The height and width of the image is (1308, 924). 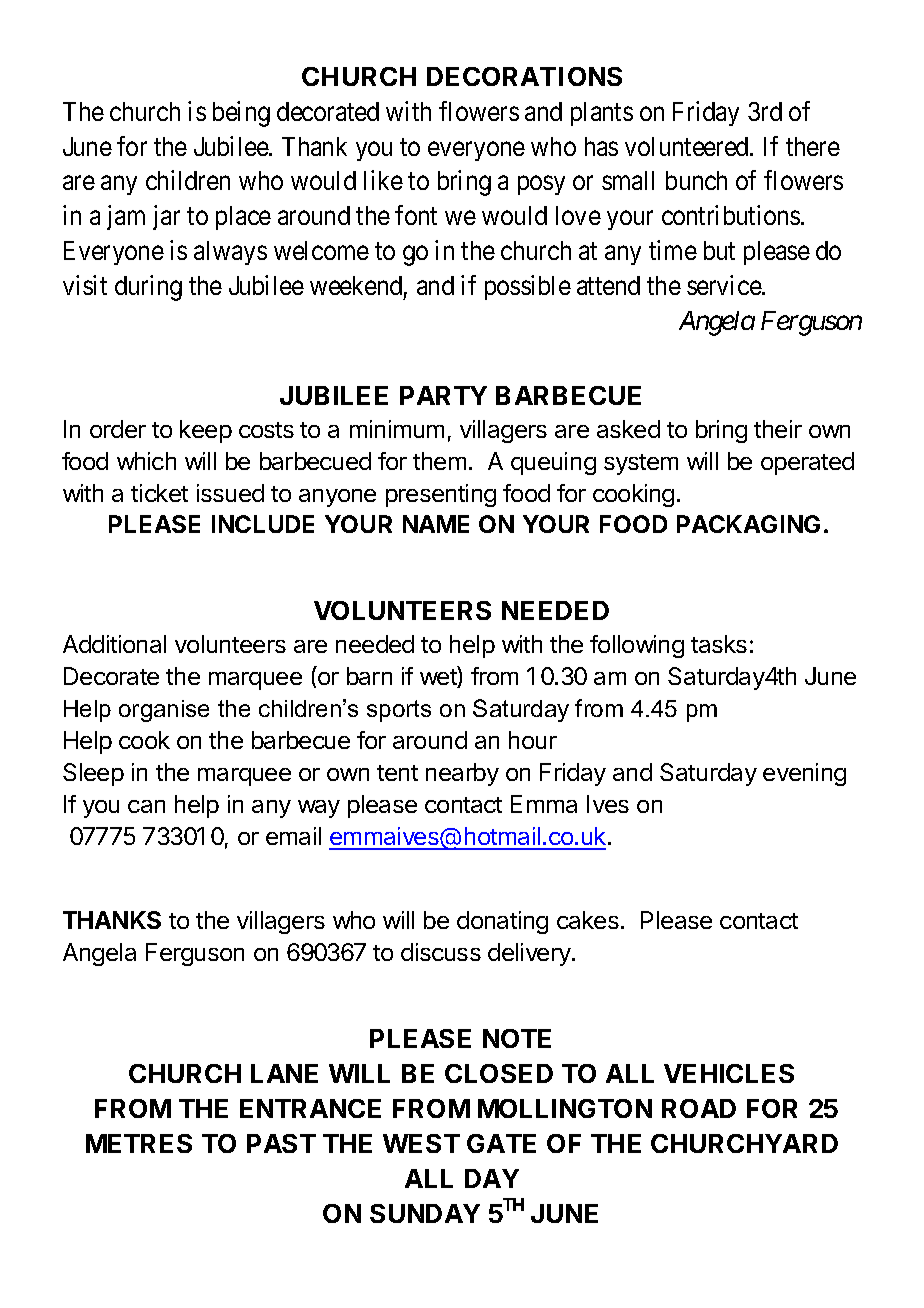 I want to click on volunteered, so click(x=688, y=146).
